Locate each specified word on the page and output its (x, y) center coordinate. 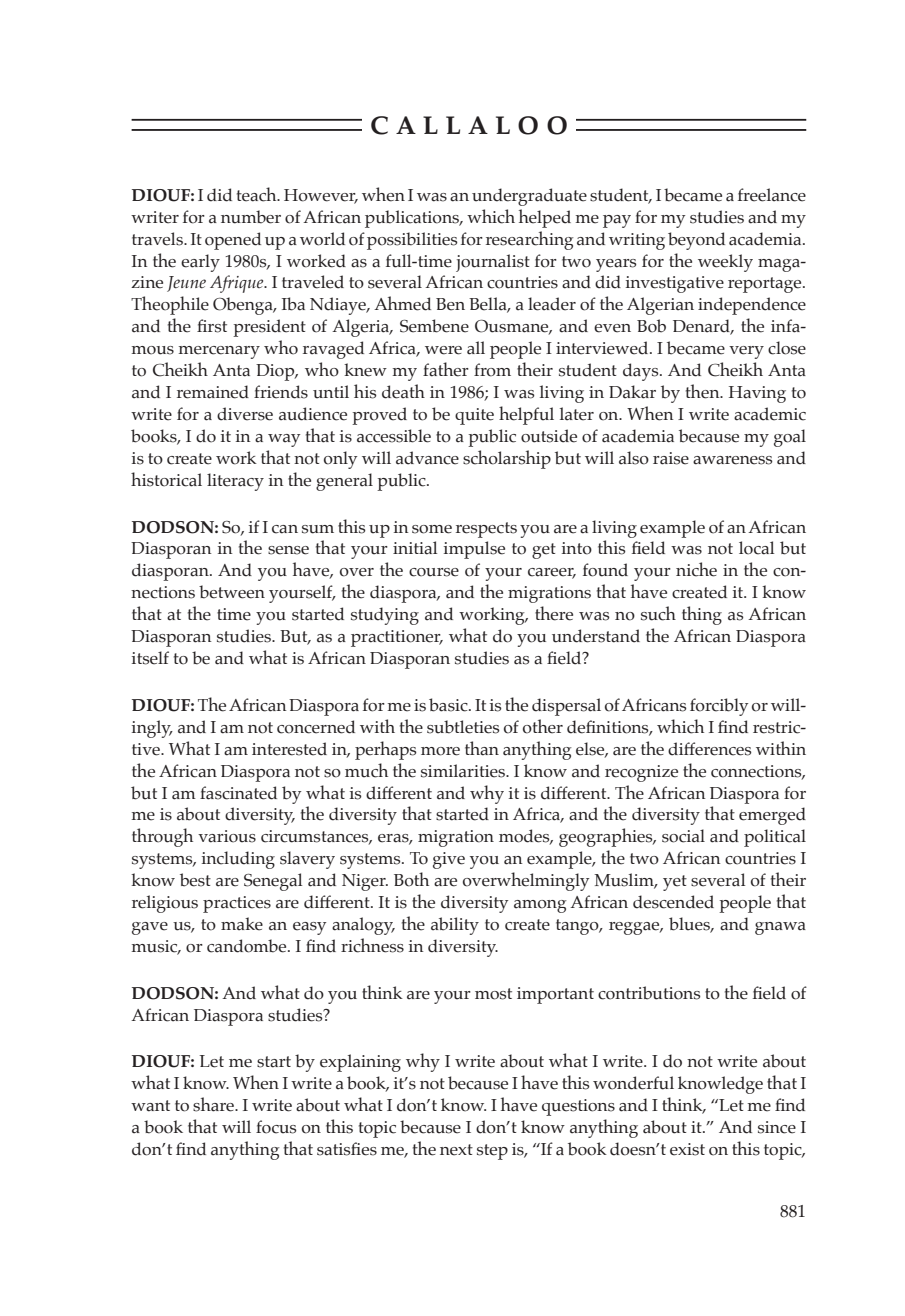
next (456, 1150)
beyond (696, 241)
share (214, 1104)
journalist (493, 263)
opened (233, 241)
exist (687, 1149)
